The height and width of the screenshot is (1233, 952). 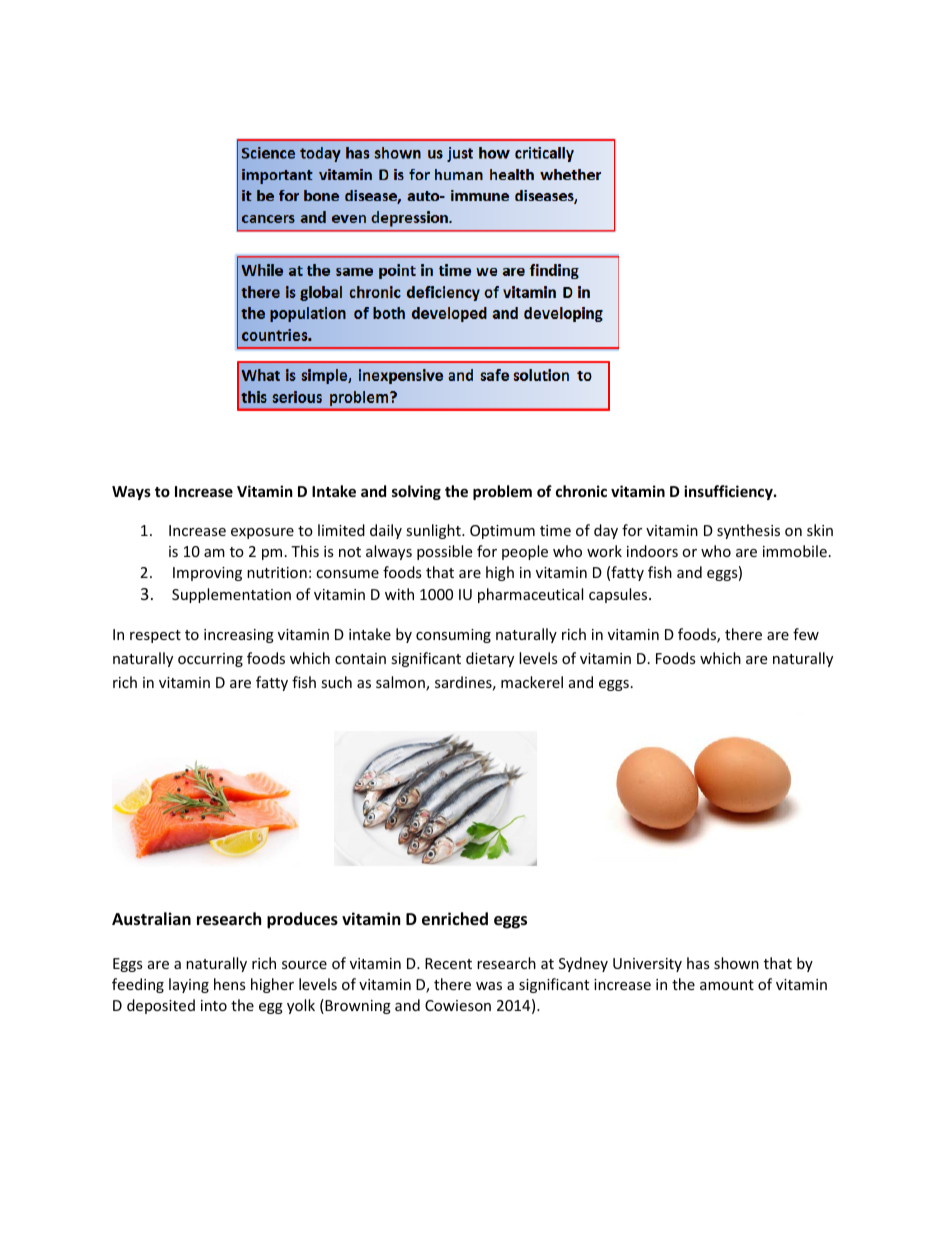 What do you see at coordinates (239, 636) in the screenshot?
I see `increasing` at bounding box center [239, 636].
